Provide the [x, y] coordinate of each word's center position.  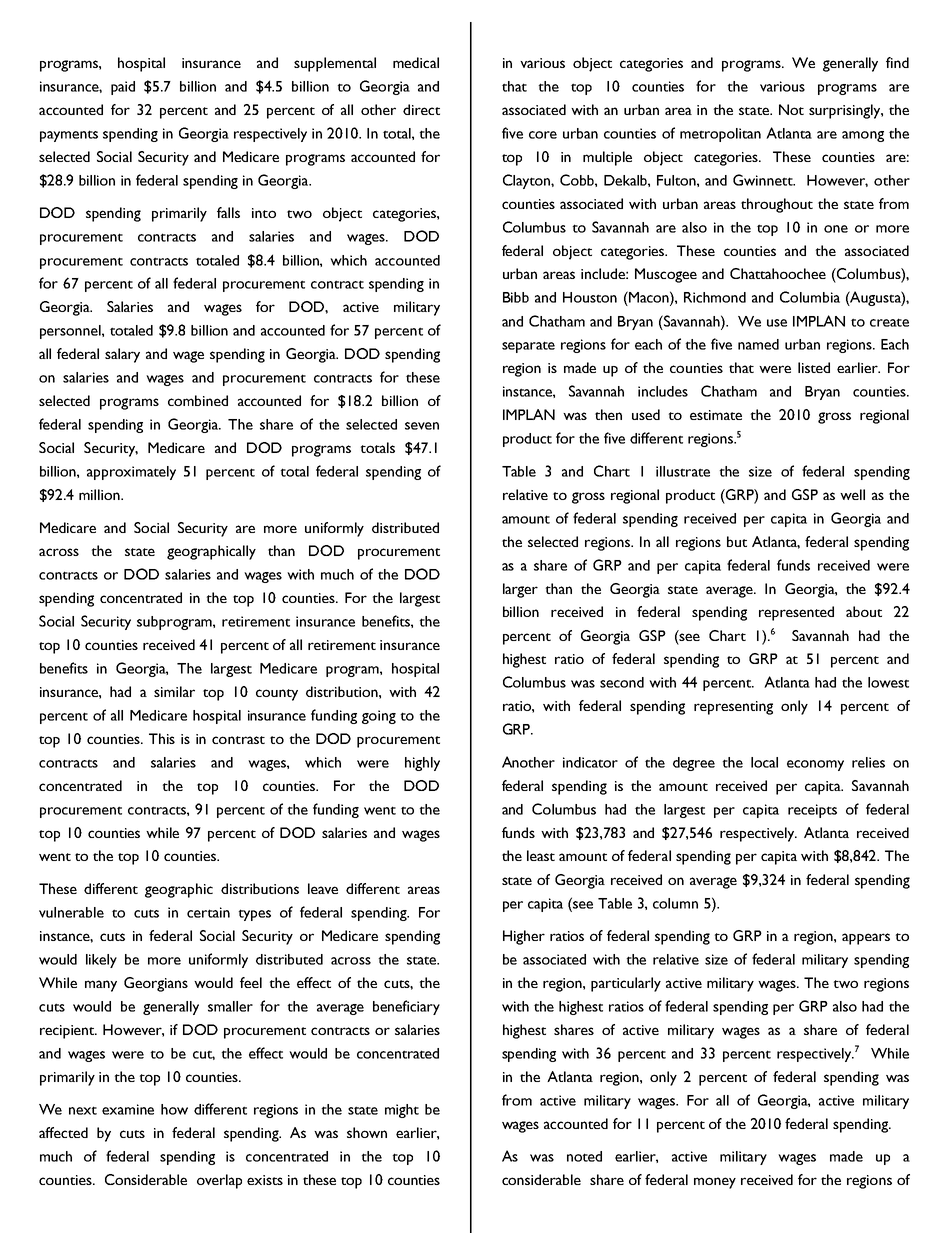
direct [421, 109]
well [852, 494]
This [162, 738]
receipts [812, 811]
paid [123, 88]
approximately [131, 473]
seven [422, 426]
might [402, 1111]
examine [128, 1109]
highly [422, 764]
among [863, 136]
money [715, 1183]
